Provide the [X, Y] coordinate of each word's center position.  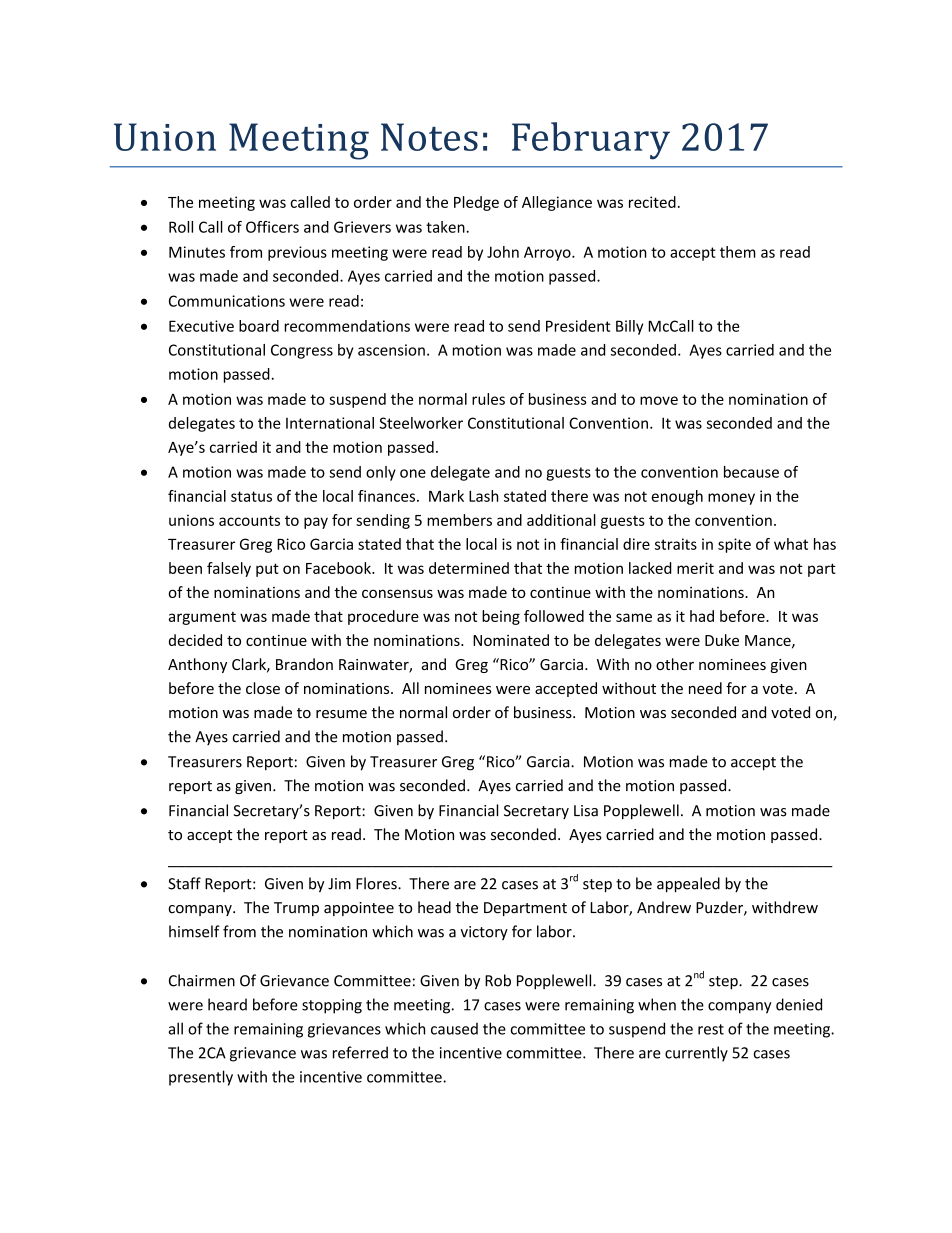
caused [454, 1029]
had [702, 616]
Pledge [476, 203]
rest [711, 1029]
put [267, 570]
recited [652, 202]
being [501, 617]
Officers [272, 227]
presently [201, 1078]
